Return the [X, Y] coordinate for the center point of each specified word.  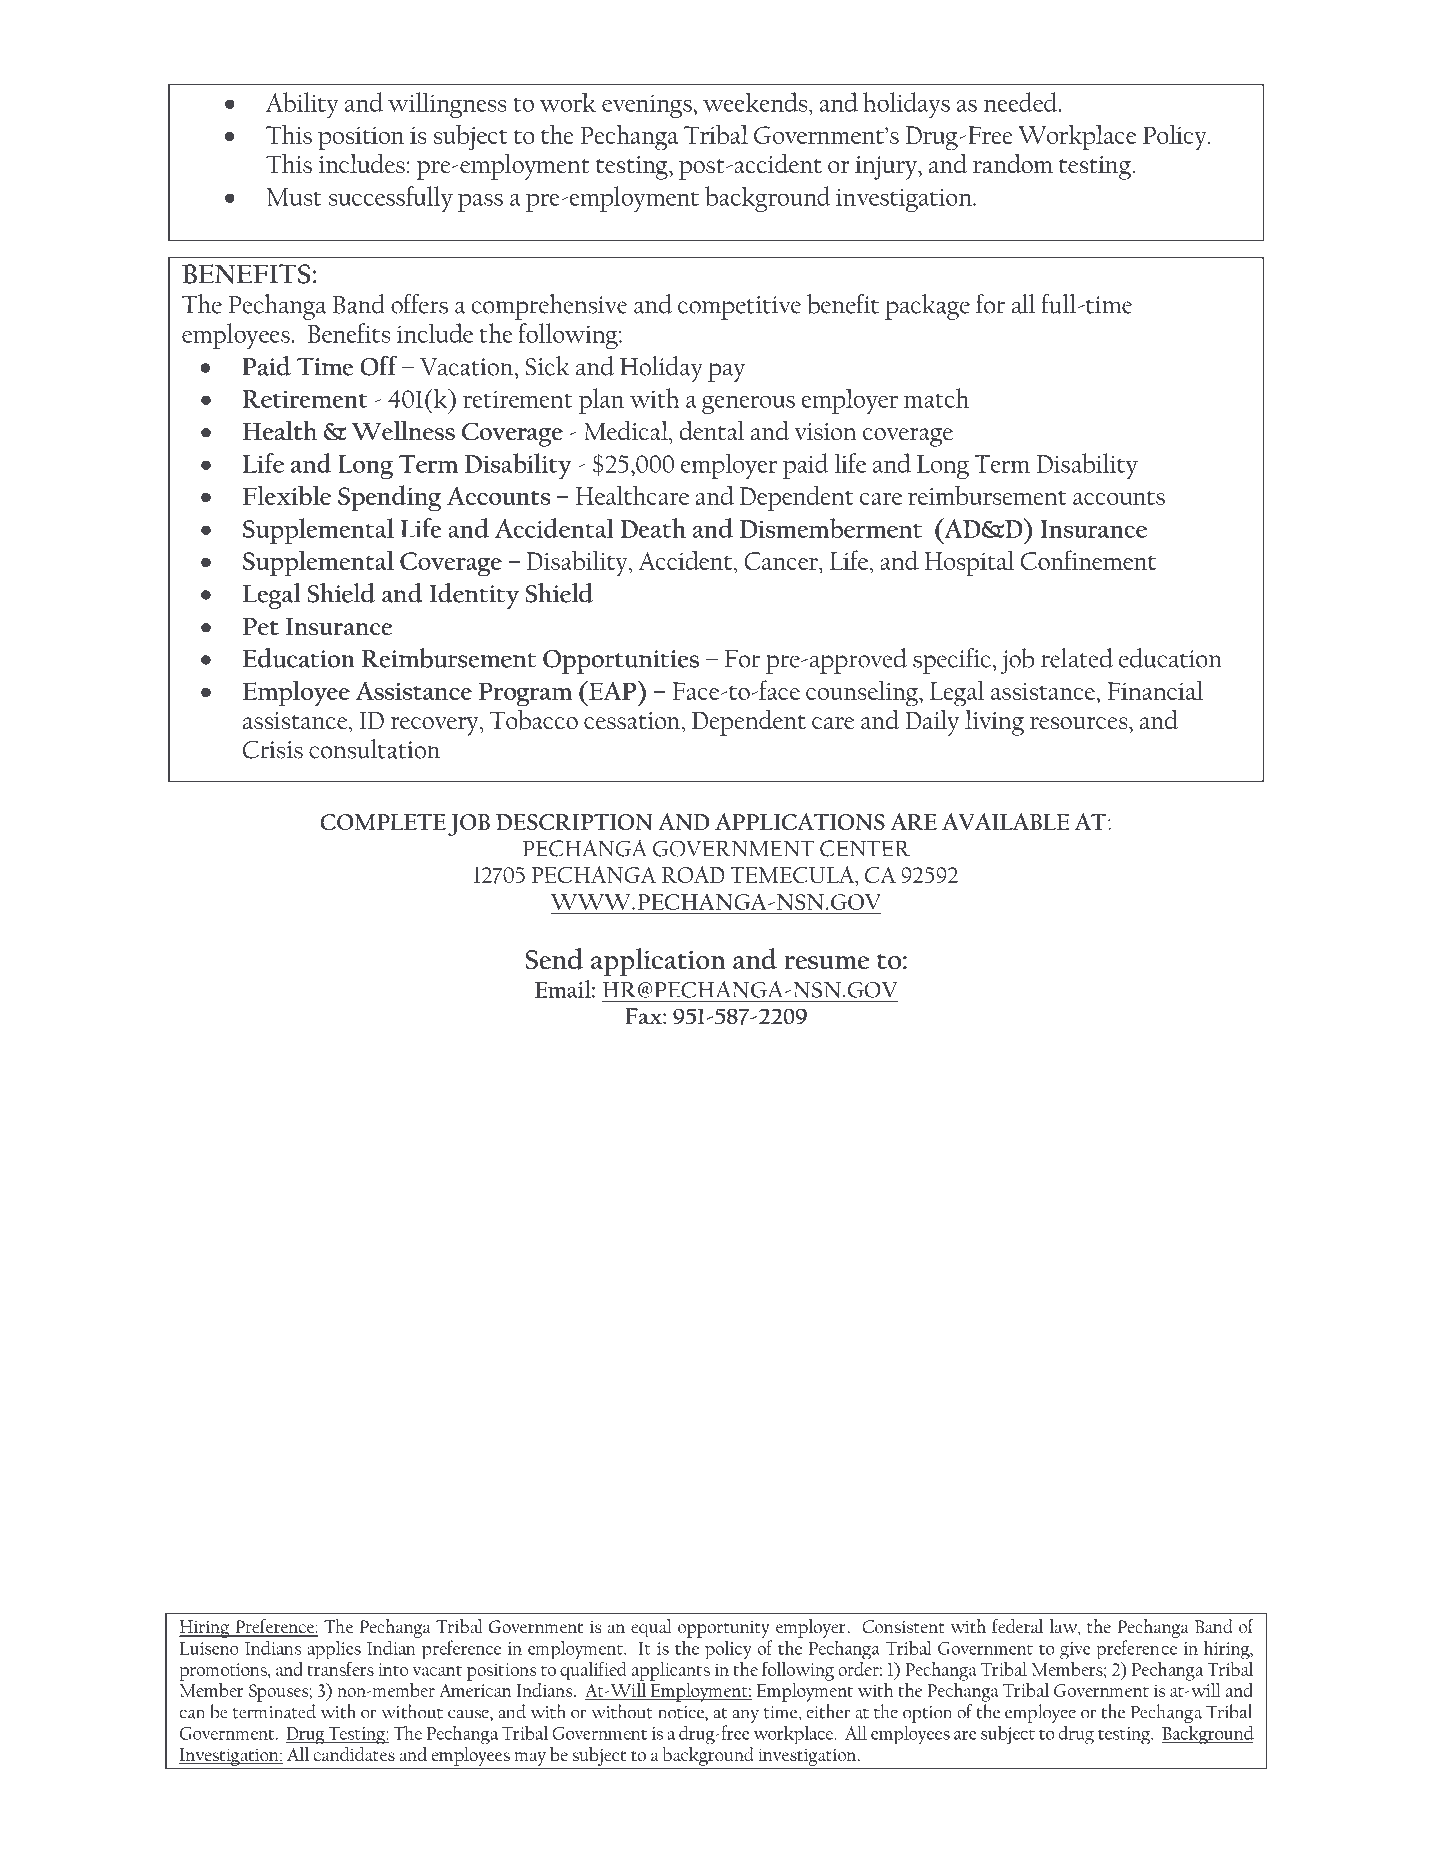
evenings [648, 106]
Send [554, 959]
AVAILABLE [1005, 821]
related [1077, 658]
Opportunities [621, 662]
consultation [374, 749]
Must [294, 197]
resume [827, 963]
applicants [671, 1670]
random [1013, 164]
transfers [340, 1667]
